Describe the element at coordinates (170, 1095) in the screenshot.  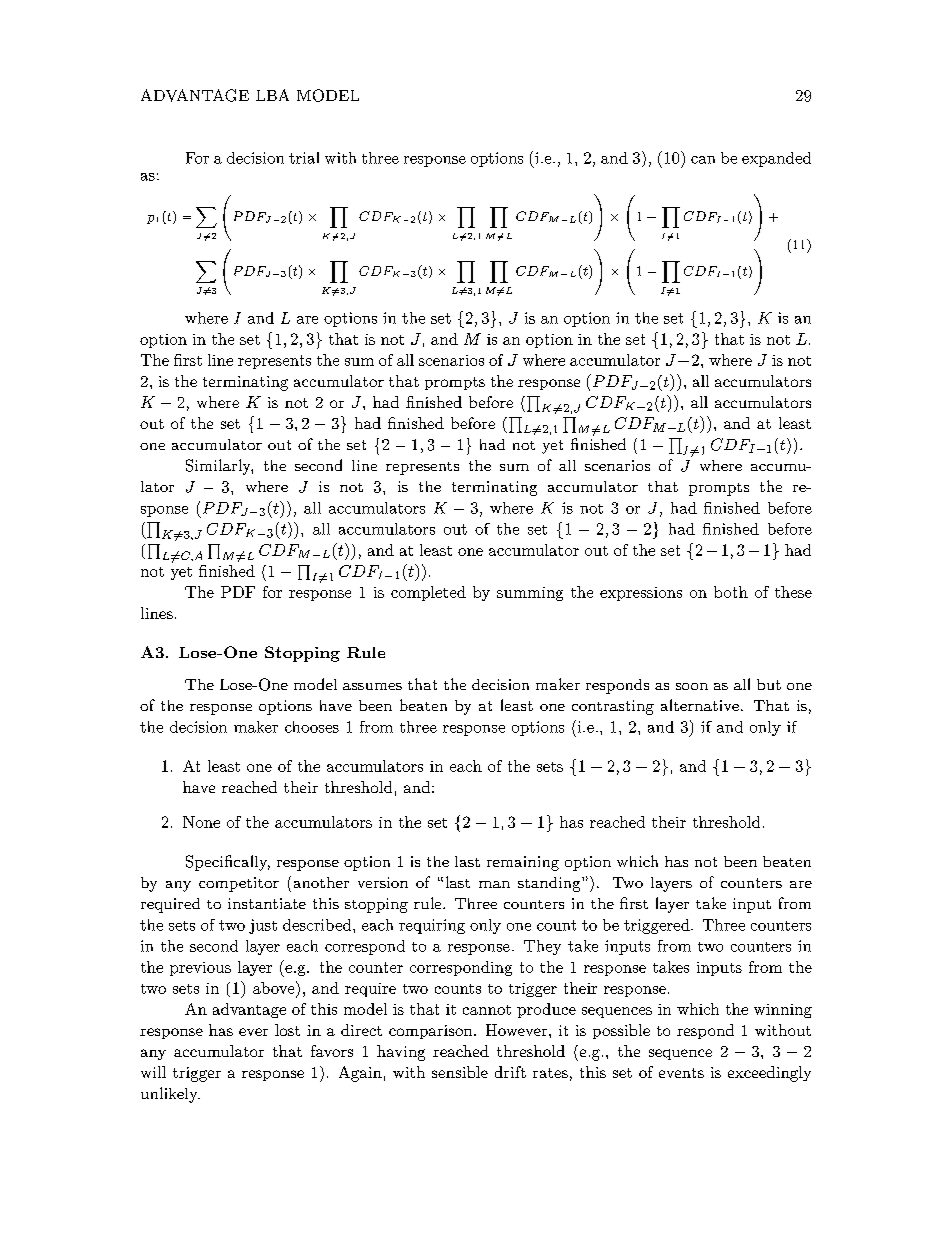
I see `unlikely` at that location.
